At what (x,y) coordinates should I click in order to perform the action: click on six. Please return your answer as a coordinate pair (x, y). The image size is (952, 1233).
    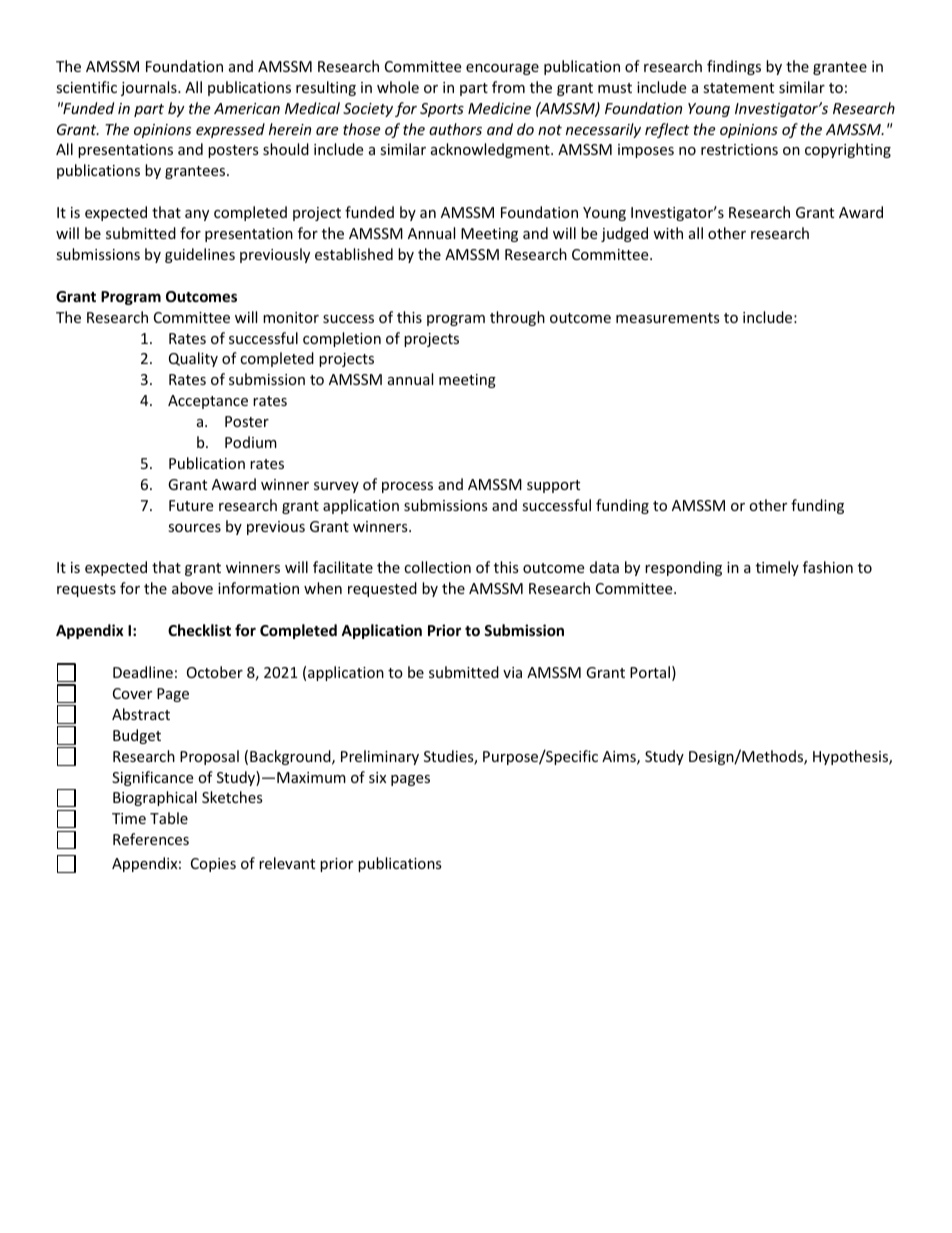
    Looking at the image, I should click on (377, 777).
